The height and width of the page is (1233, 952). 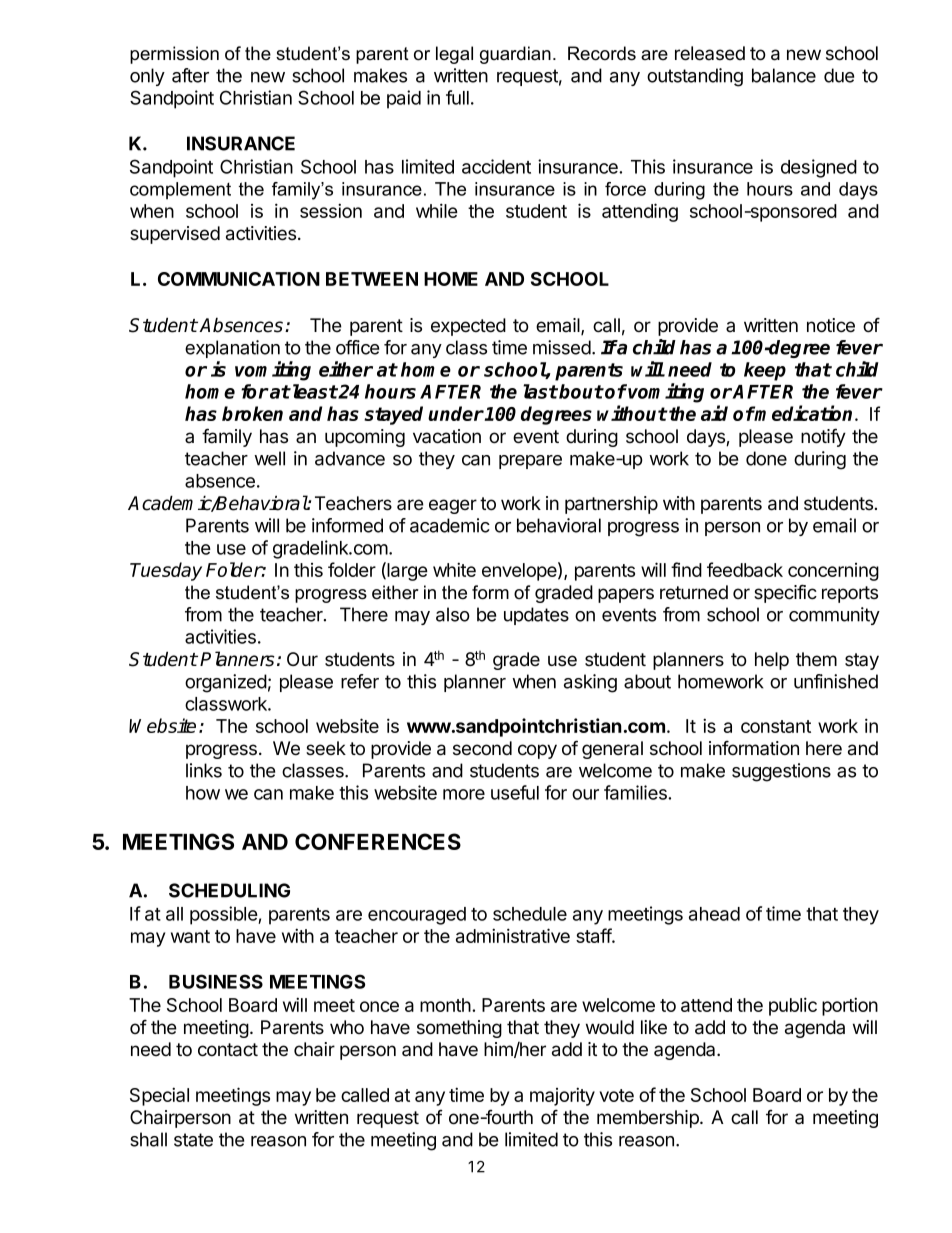 What do you see at coordinates (174, 55) in the page?
I see `permission` at bounding box center [174, 55].
